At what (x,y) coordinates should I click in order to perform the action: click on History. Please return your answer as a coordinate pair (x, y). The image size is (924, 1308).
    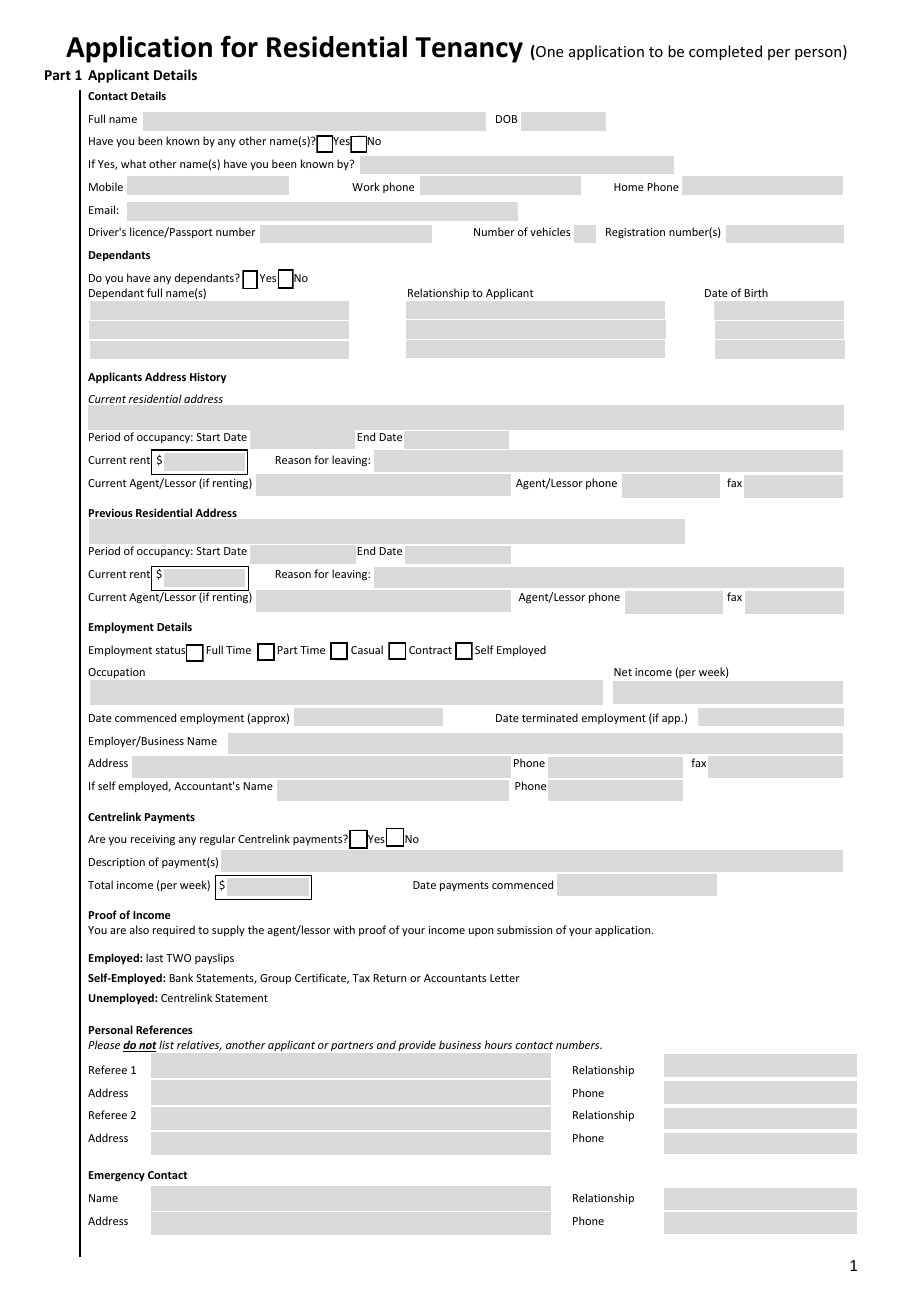
    Looking at the image, I should click on (208, 377).
